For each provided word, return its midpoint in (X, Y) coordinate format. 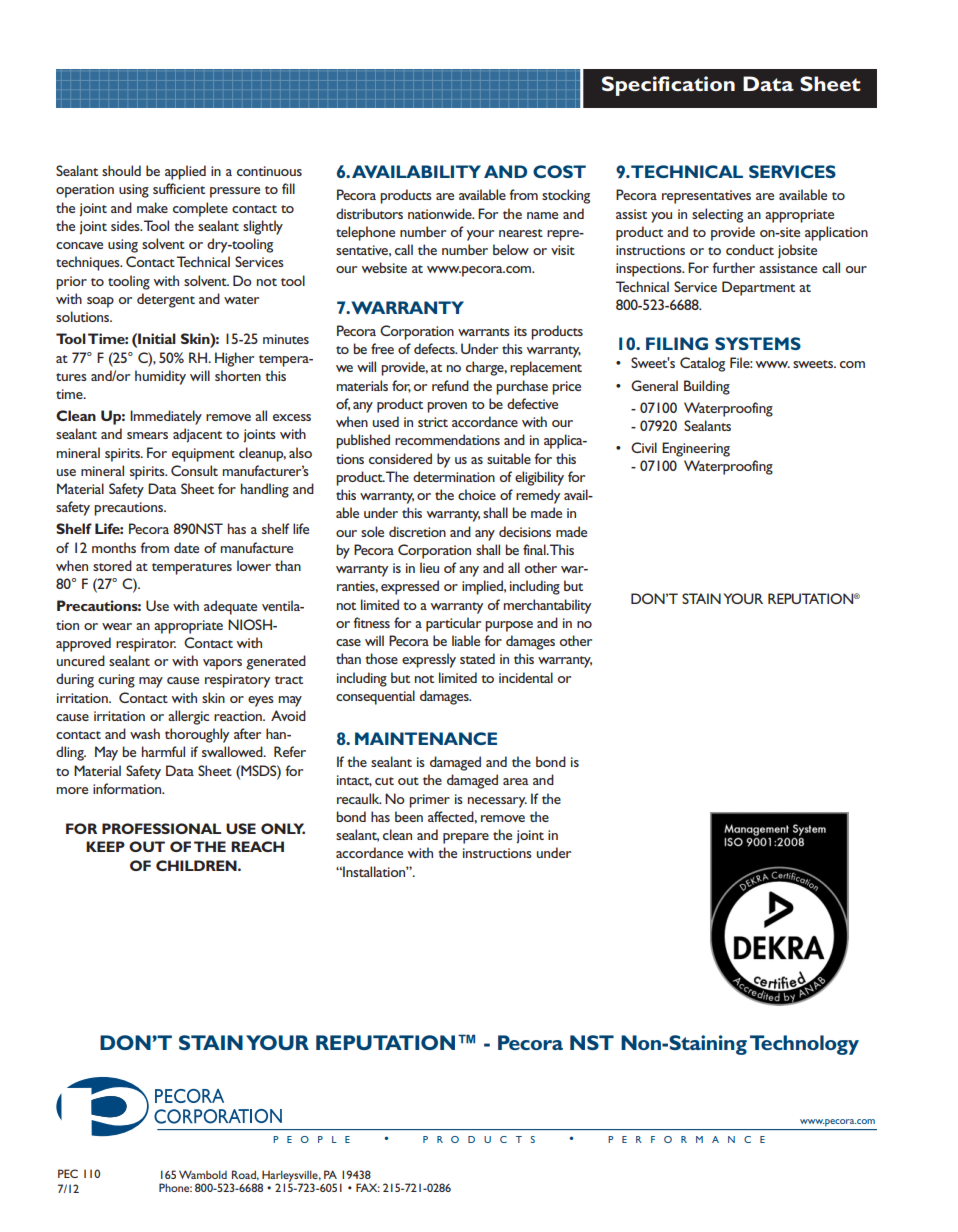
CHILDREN (197, 865)
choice (477, 494)
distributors (369, 213)
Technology (804, 1045)
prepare (466, 838)
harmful (163, 751)
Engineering (696, 449)
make (152, 207)
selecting (717, 215)
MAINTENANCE (426, 738)
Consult (194, 470)
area (516, 781)
